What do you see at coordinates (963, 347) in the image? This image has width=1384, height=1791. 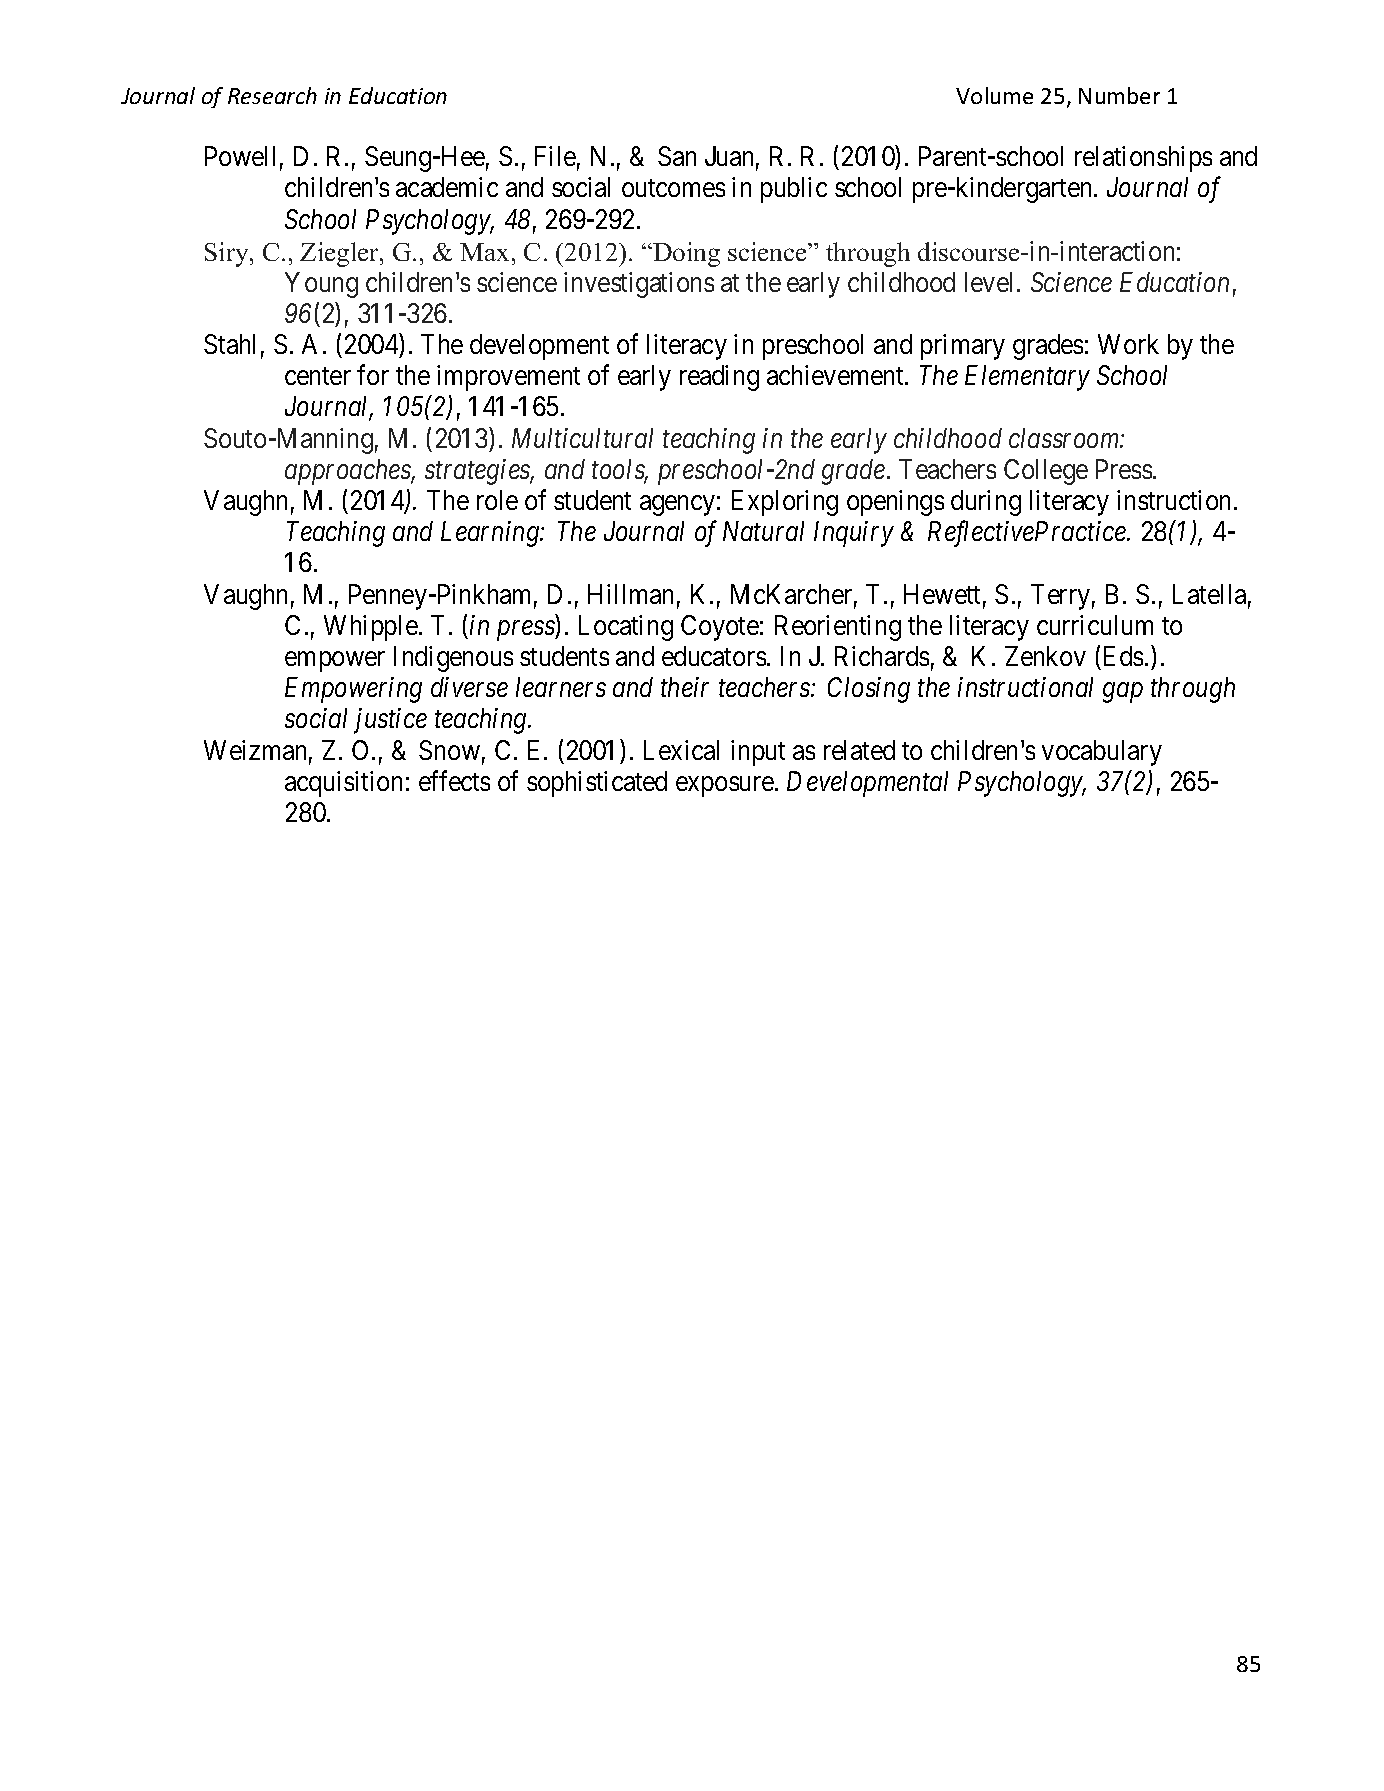 I see `primary` at bounding box center [963, 347].
